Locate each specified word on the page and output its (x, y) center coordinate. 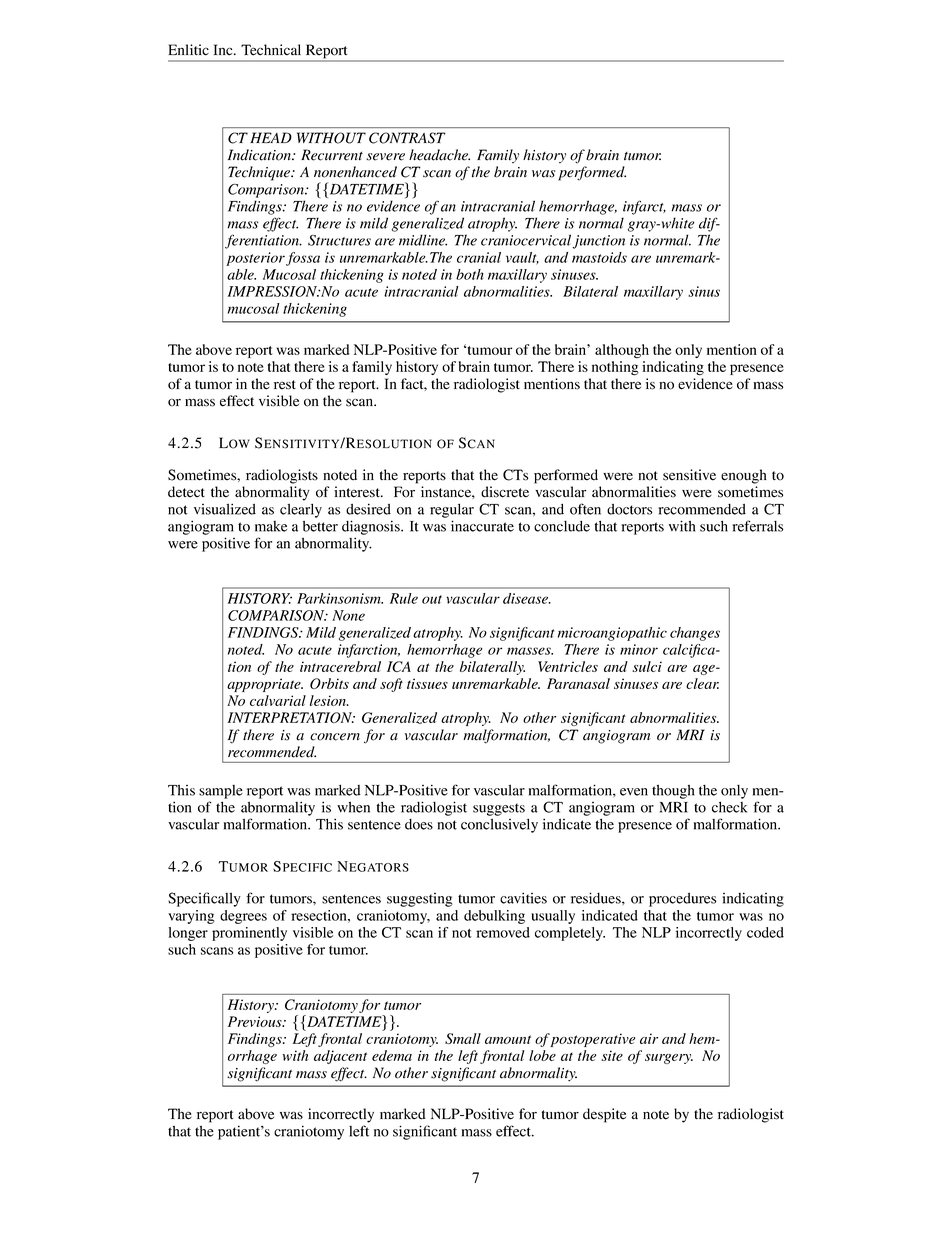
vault (522, 258)
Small (463, 1038)
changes (695, 634)
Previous (256, 1021)
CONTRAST (407, 138)
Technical (271, 50)
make (271, 526)
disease (527, 598)
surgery (669, 1059)
